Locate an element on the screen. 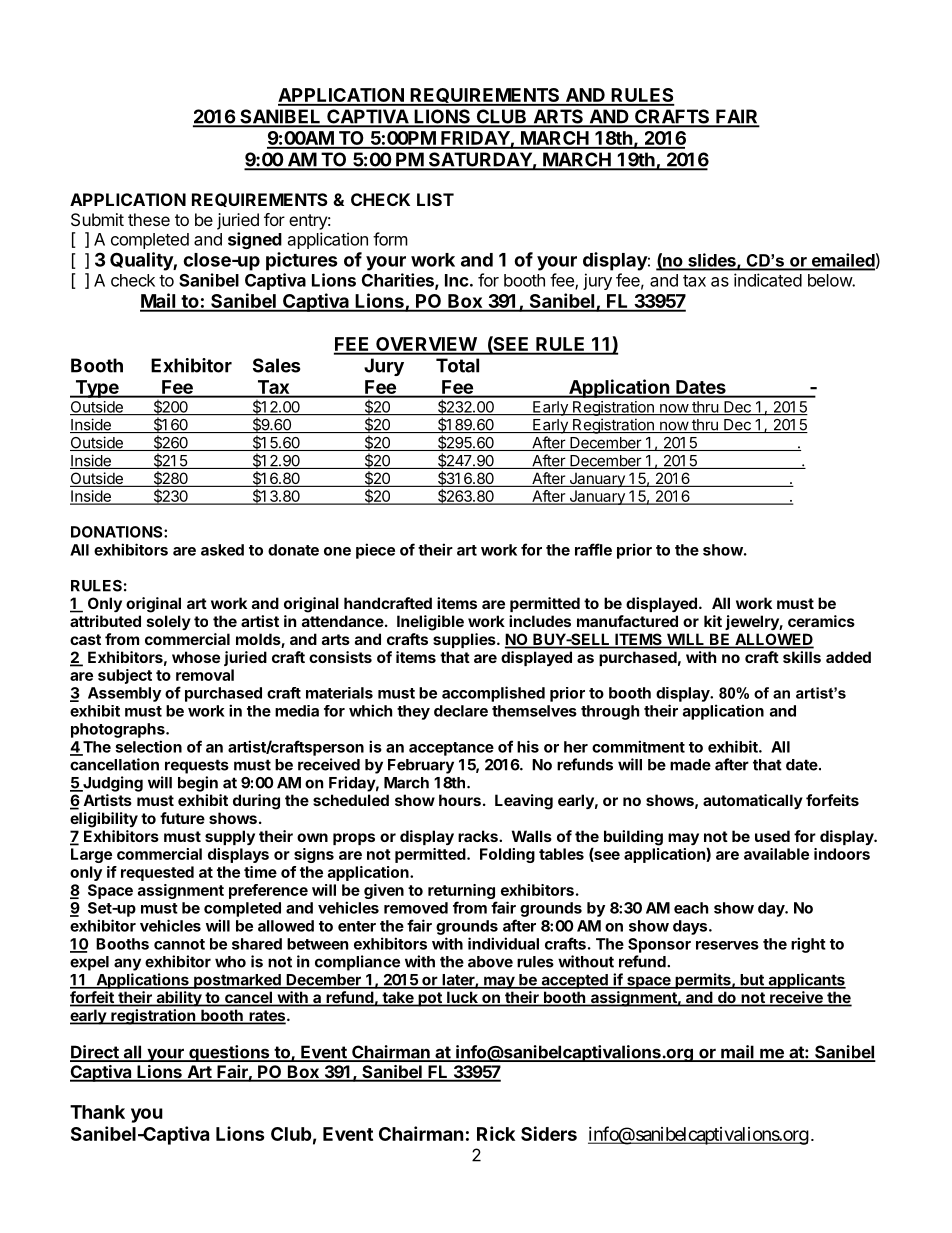 Image resolution: width=952 pixels, height=1233 pixels. Thank is located at coordinates (97, 1112).
